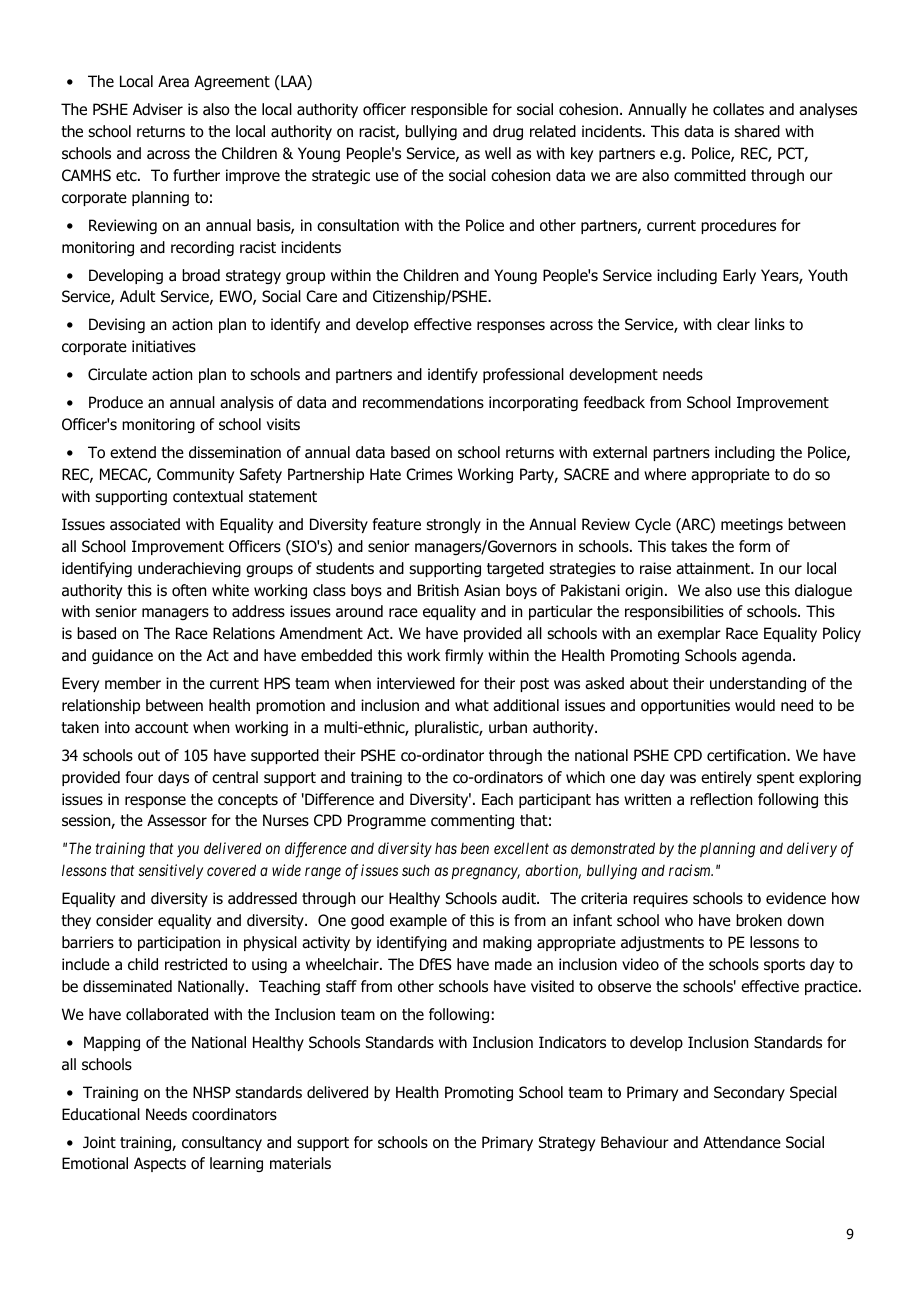 Image resolution: width=924 pixels, height=1308 pixels. What do you see at coordinates (170, 871) in the document?
I see `sensitively` at bounding box center [170, 871].
